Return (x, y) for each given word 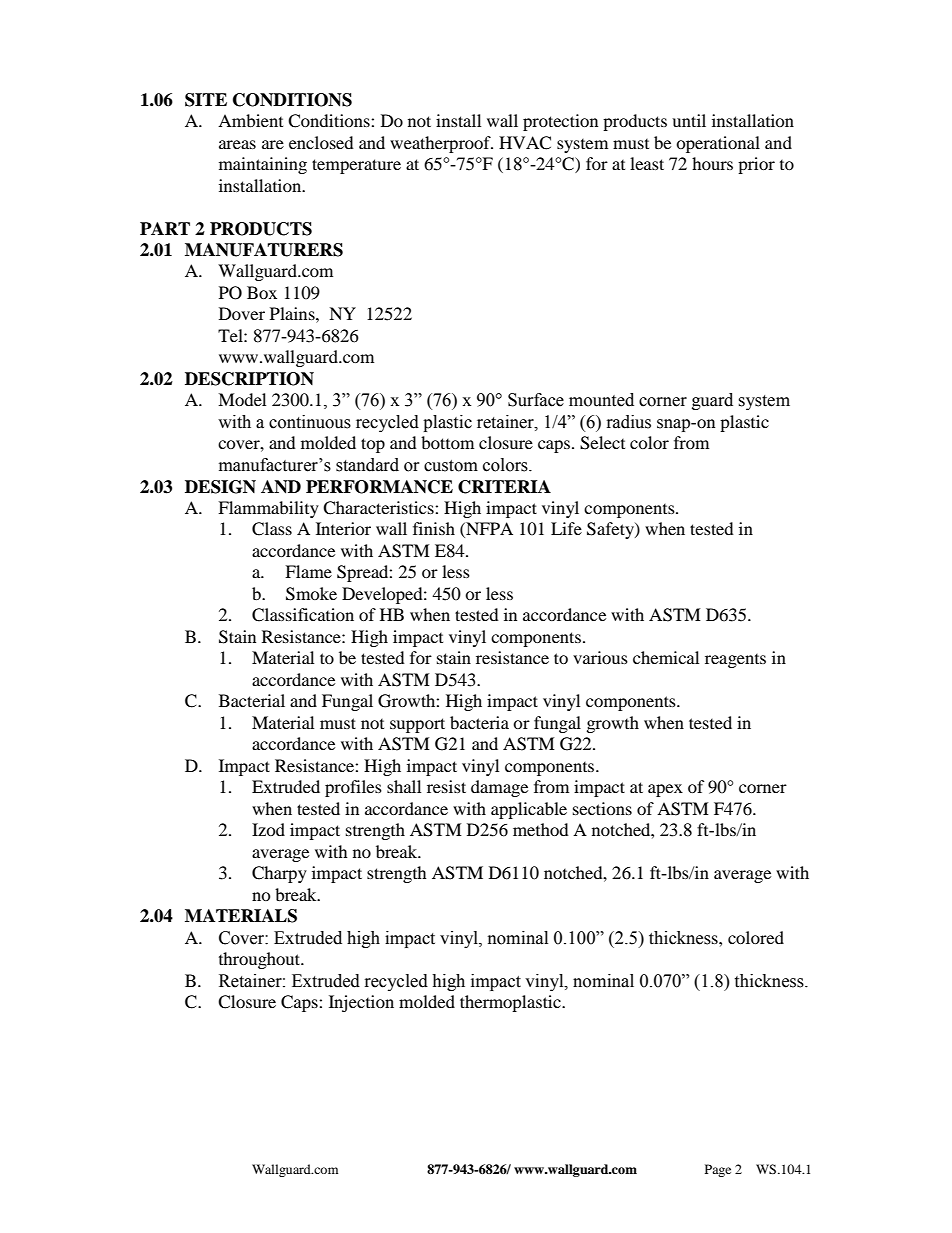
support (417, 725)
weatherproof (441, 144)
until (689, 120)
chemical (666, 657)
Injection (361, 1003)
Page (718, 1170)
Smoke (311, 594)
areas (237, 144)
